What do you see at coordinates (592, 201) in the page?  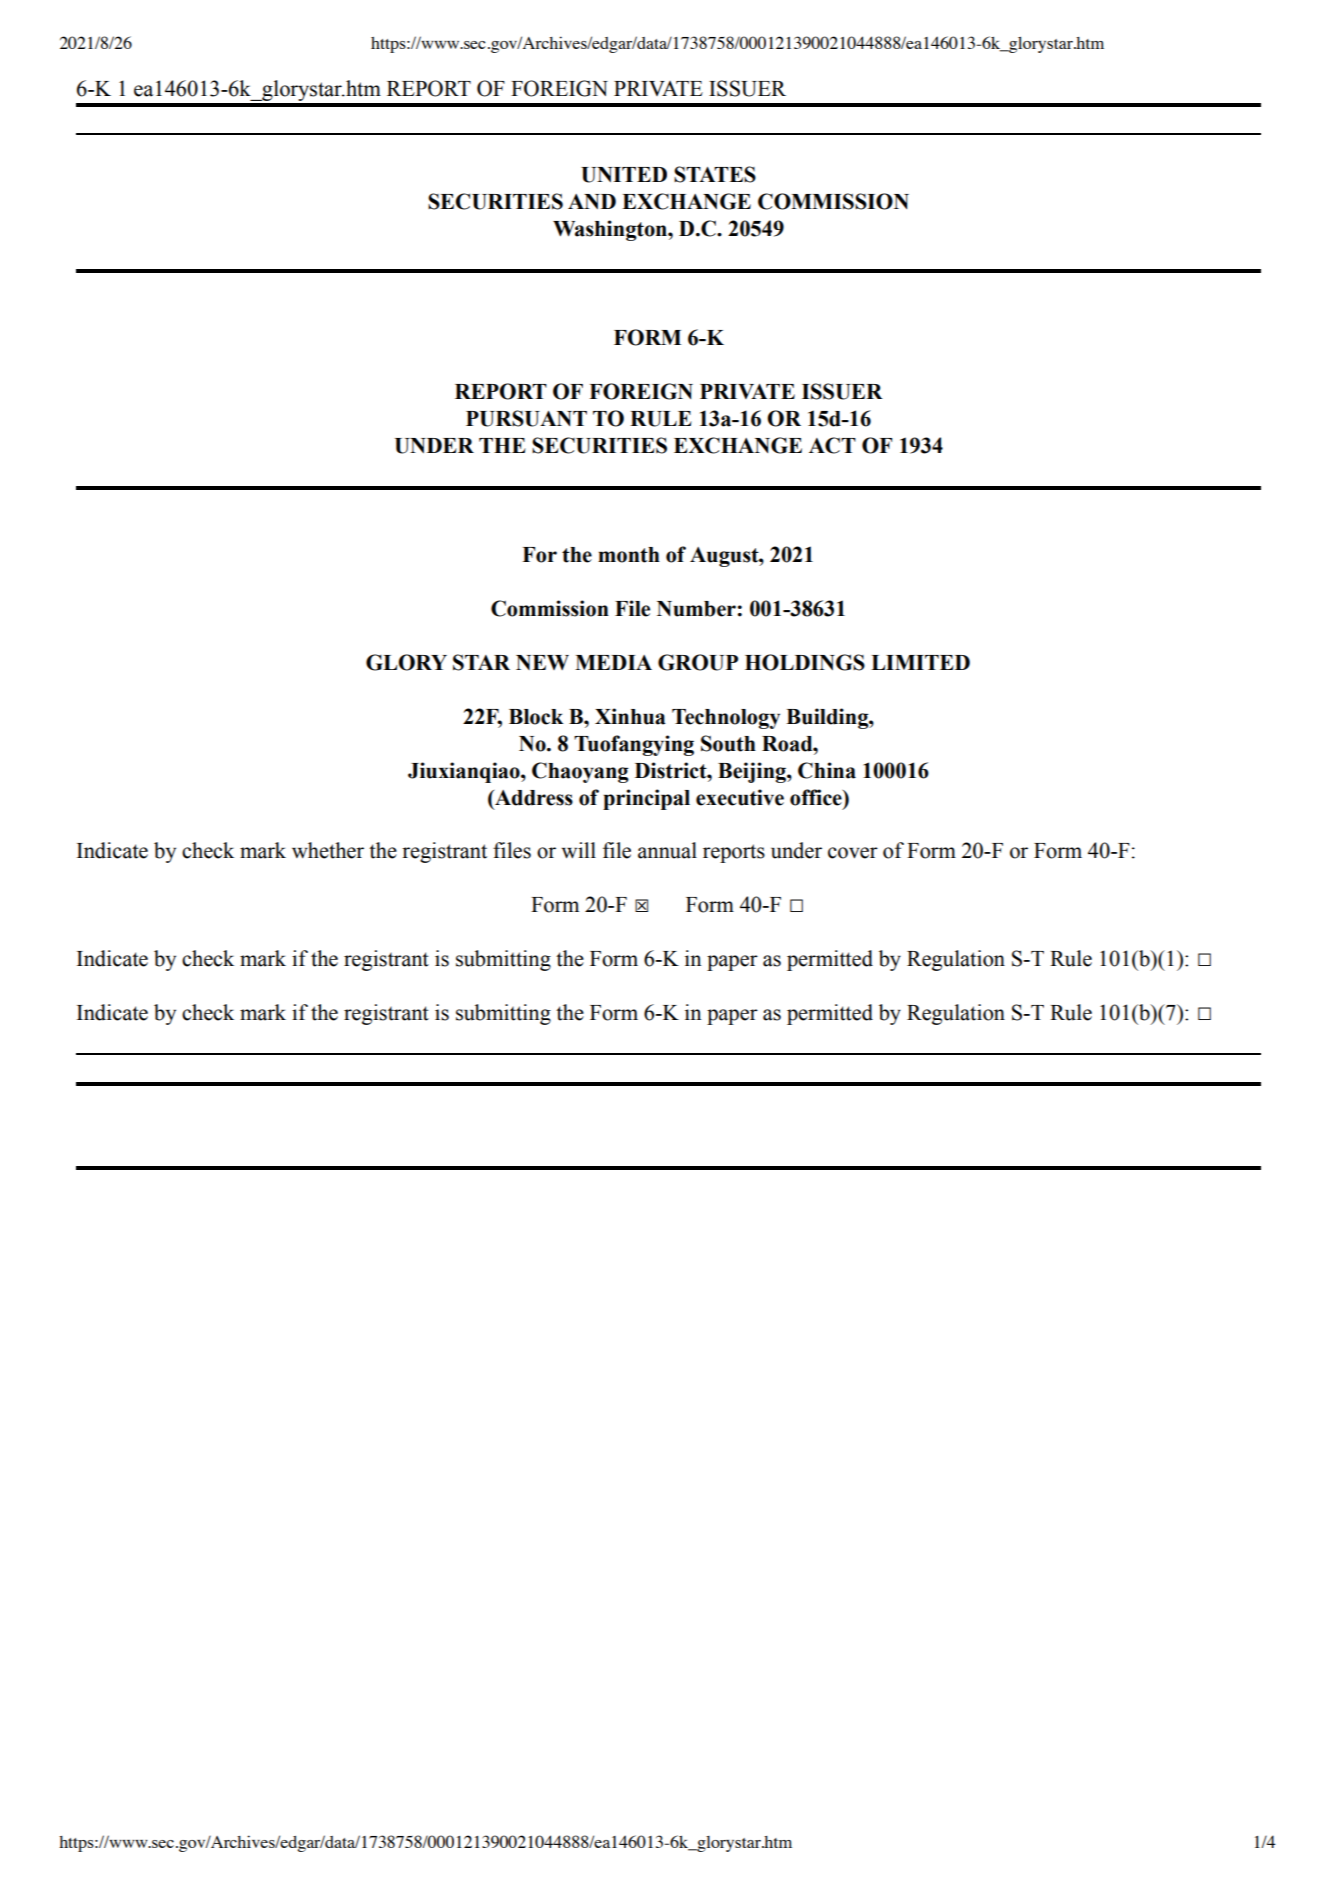 I see `AND` at bounding box center [592, 201].
